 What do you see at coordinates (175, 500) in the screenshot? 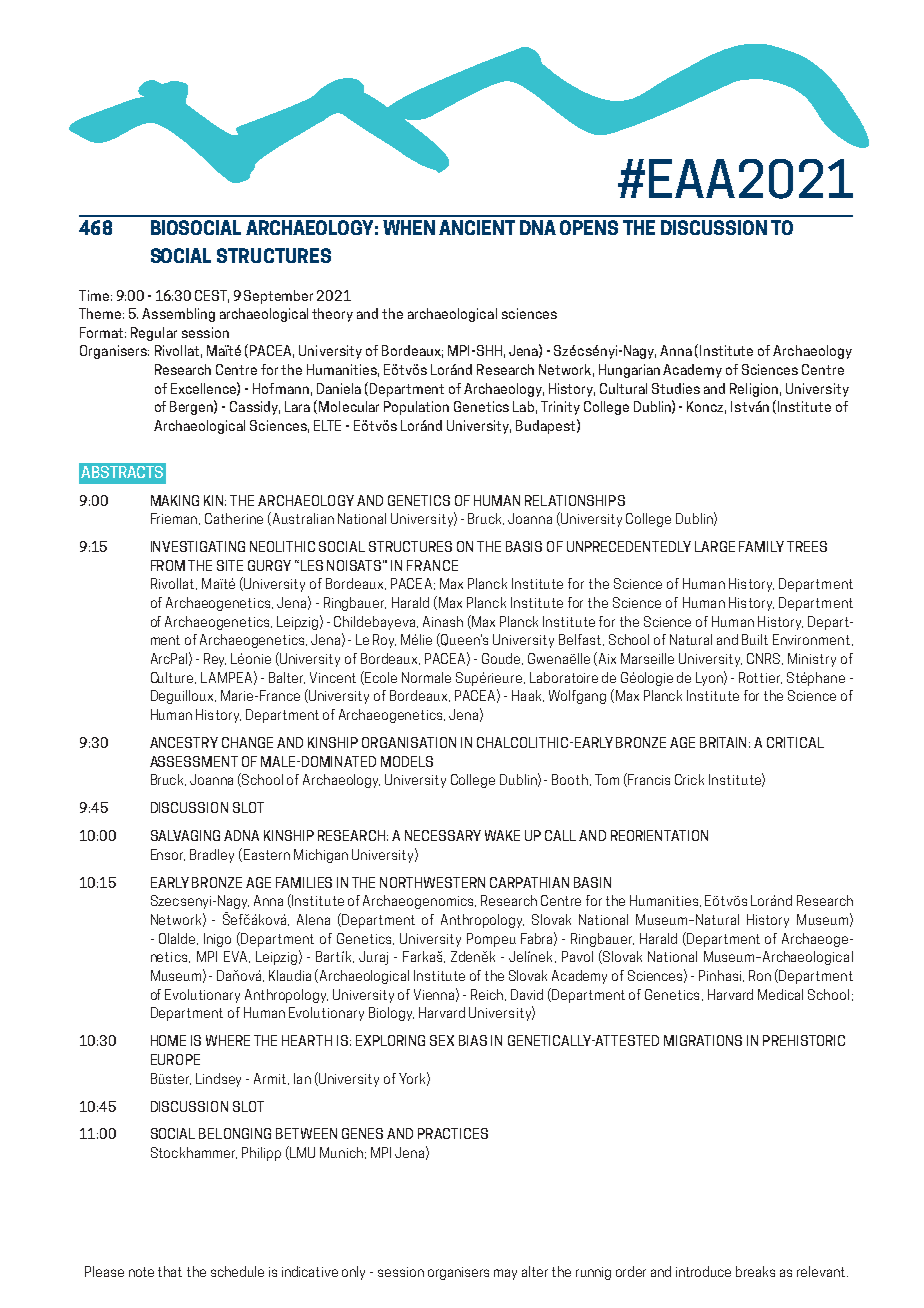
I see `MAKING` at bounding box center [175, 500].
